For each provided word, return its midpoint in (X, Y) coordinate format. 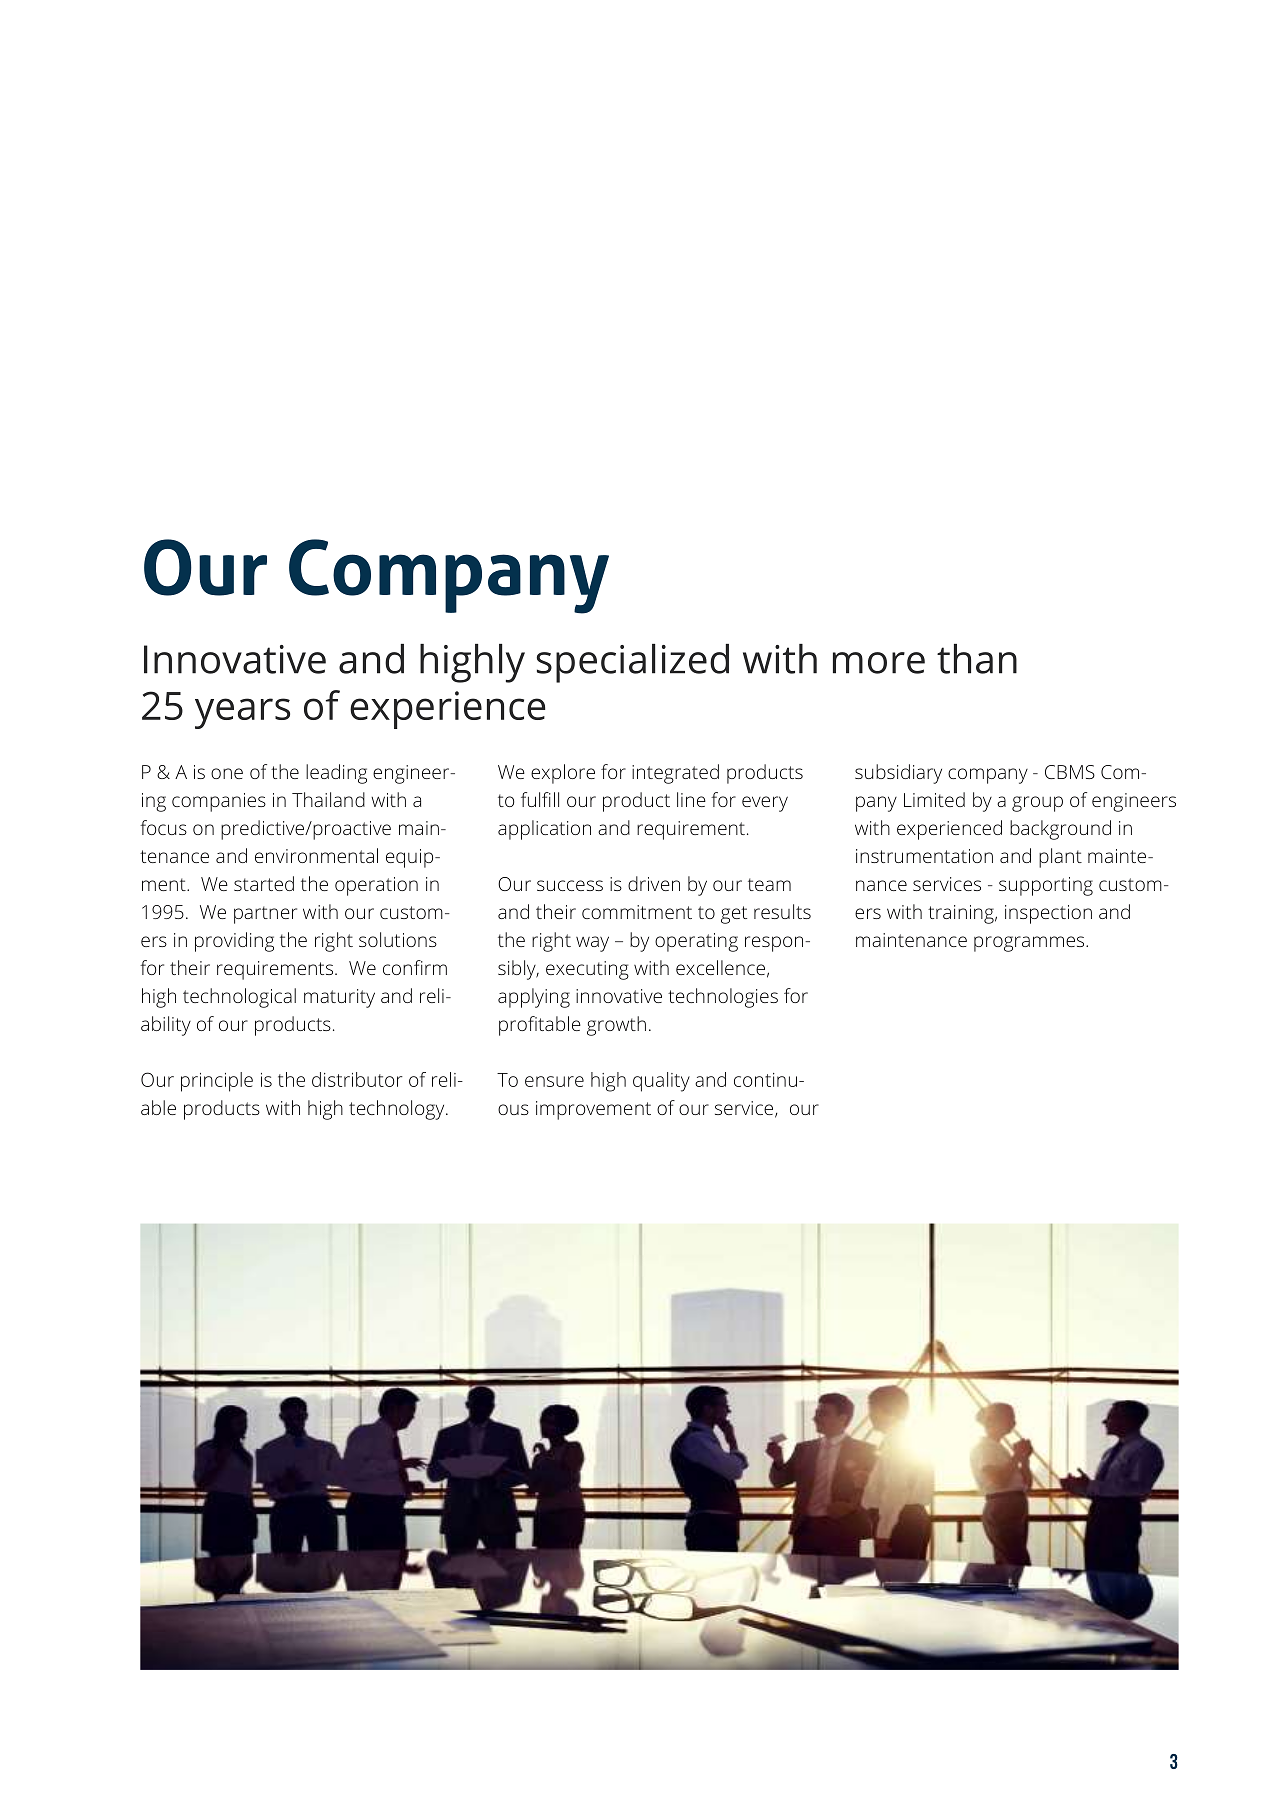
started (264, 883)
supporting (1046, 886)
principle (217, 1082)
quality (661, 1082)
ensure (554, 1081)
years (242, 713)
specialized (633, 663)
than (977, 659)
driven (654, 883)
